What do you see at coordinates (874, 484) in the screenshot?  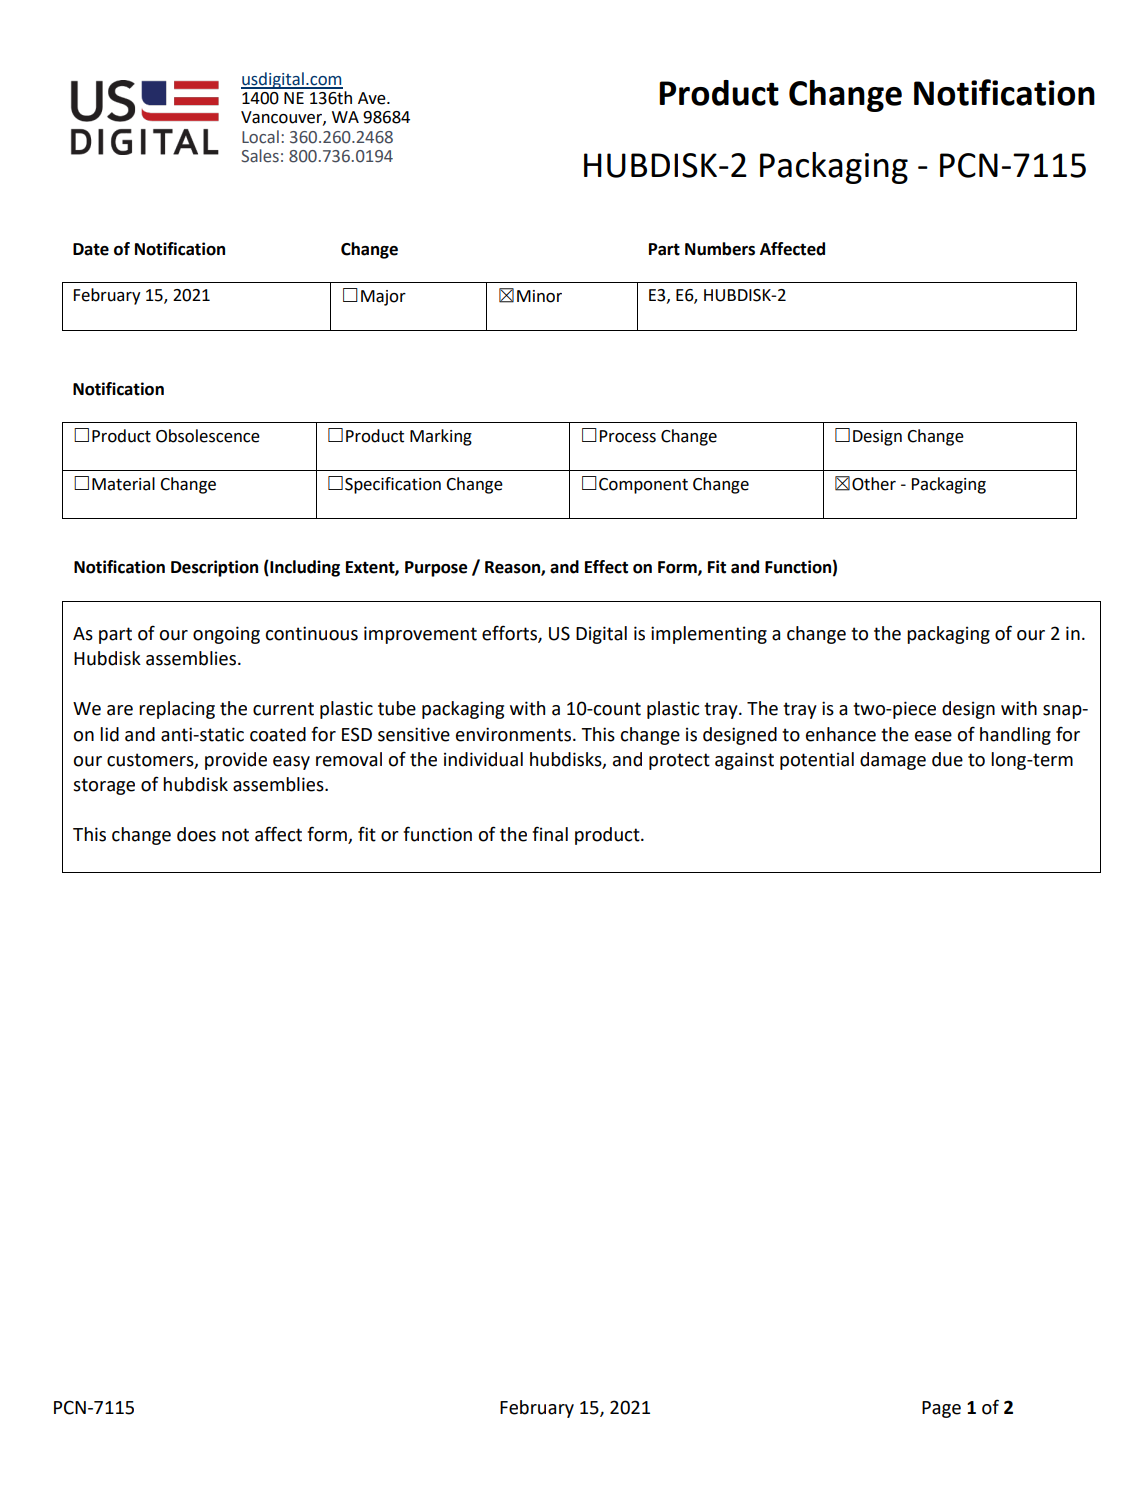 I see `Other` at bounding box center [874, 484].
